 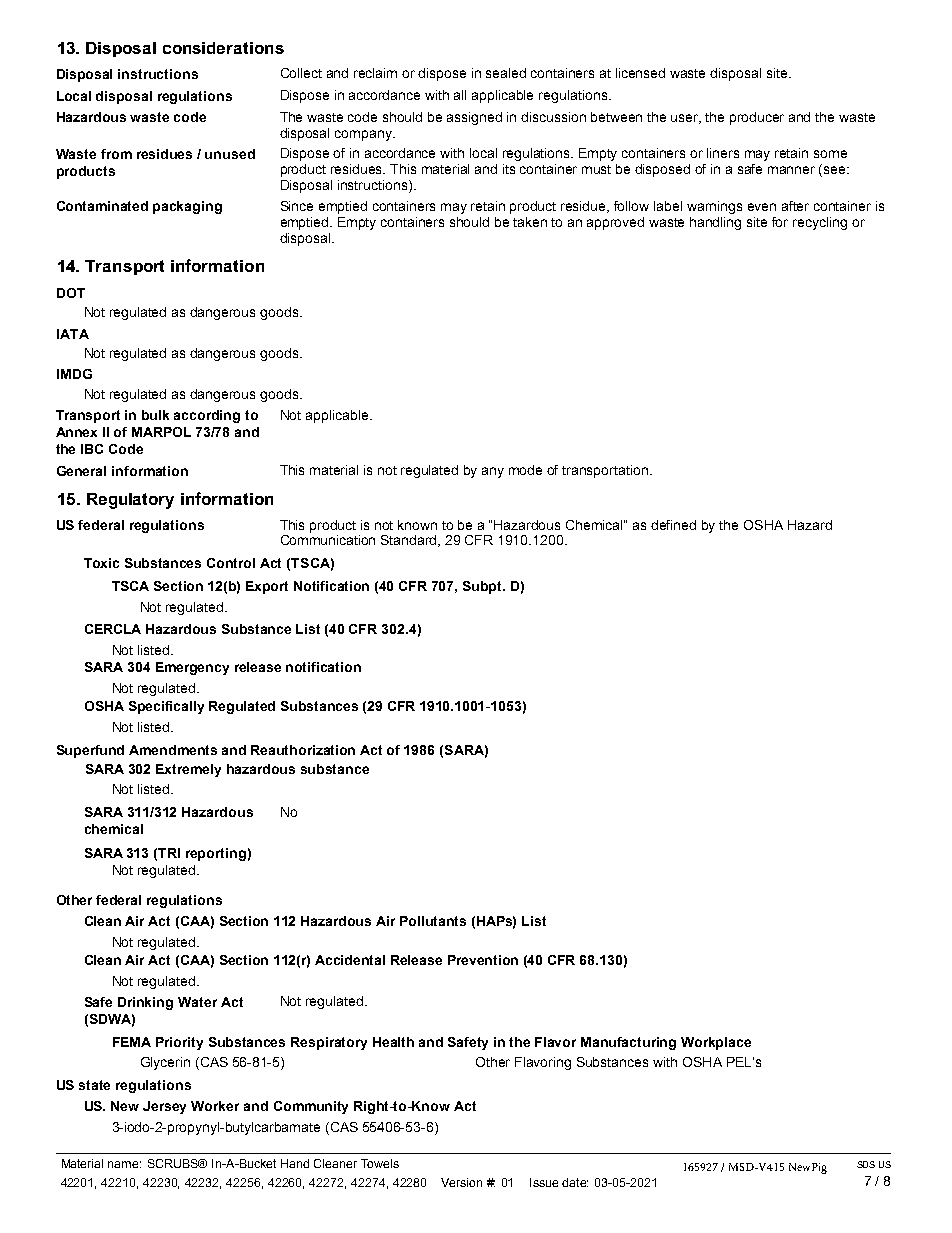 I want to click on defined, so click(x=673, y=525).
